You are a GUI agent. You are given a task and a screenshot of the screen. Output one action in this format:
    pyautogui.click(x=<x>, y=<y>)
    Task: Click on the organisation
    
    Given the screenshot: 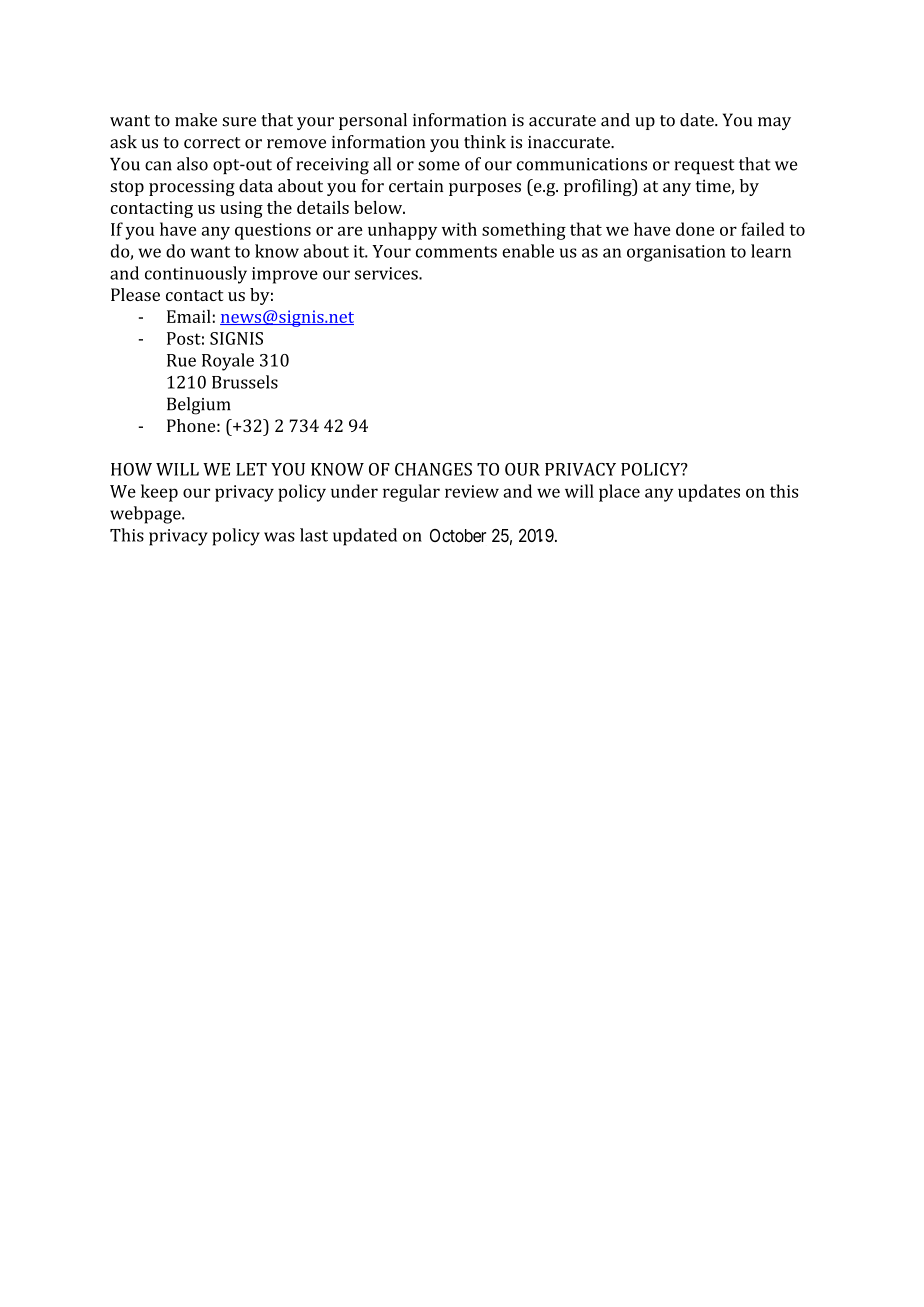 What is the action you would take?
    pyautogui.click(x=676, y=253)
